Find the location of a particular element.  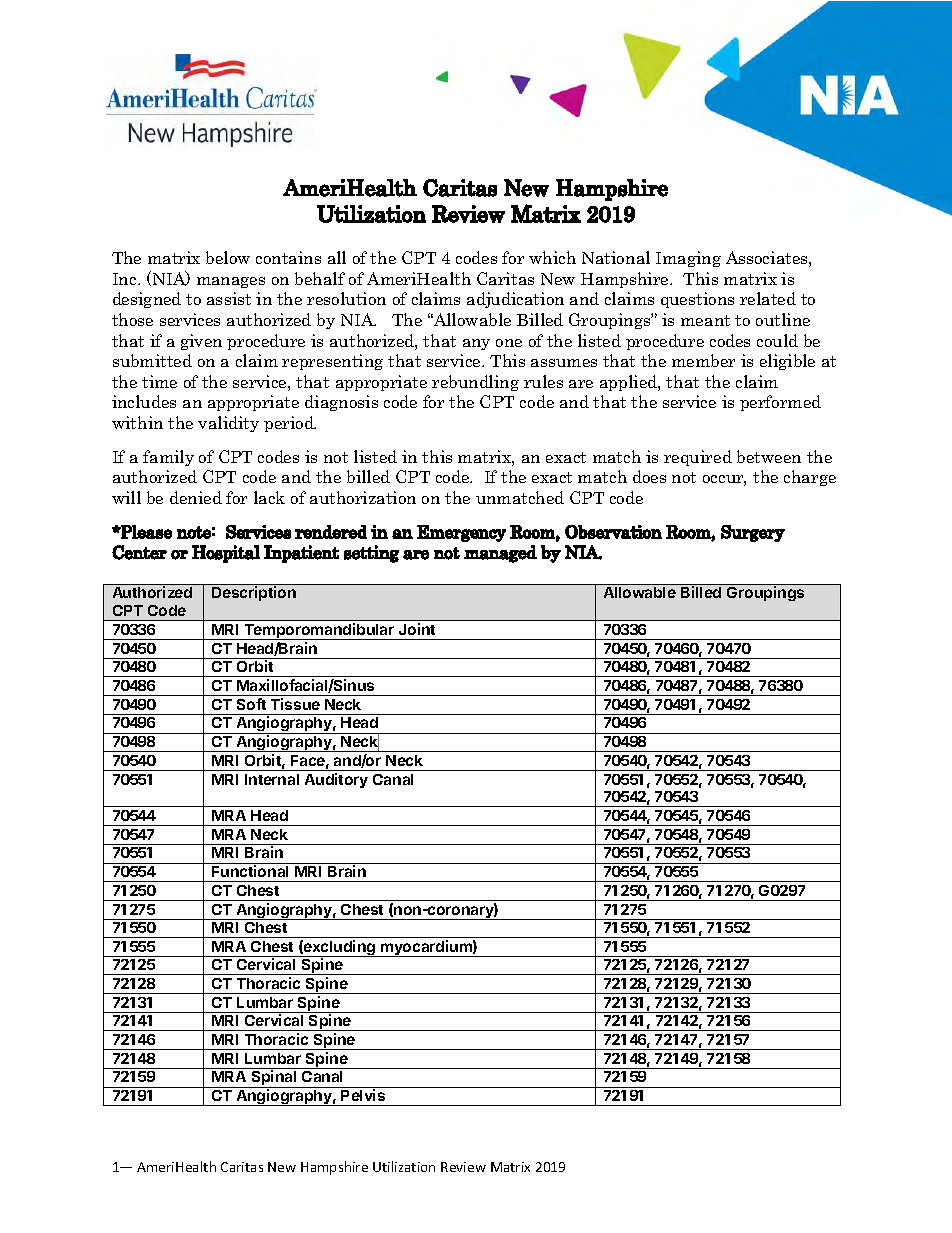

denied is located at coordinates (196, 497).
